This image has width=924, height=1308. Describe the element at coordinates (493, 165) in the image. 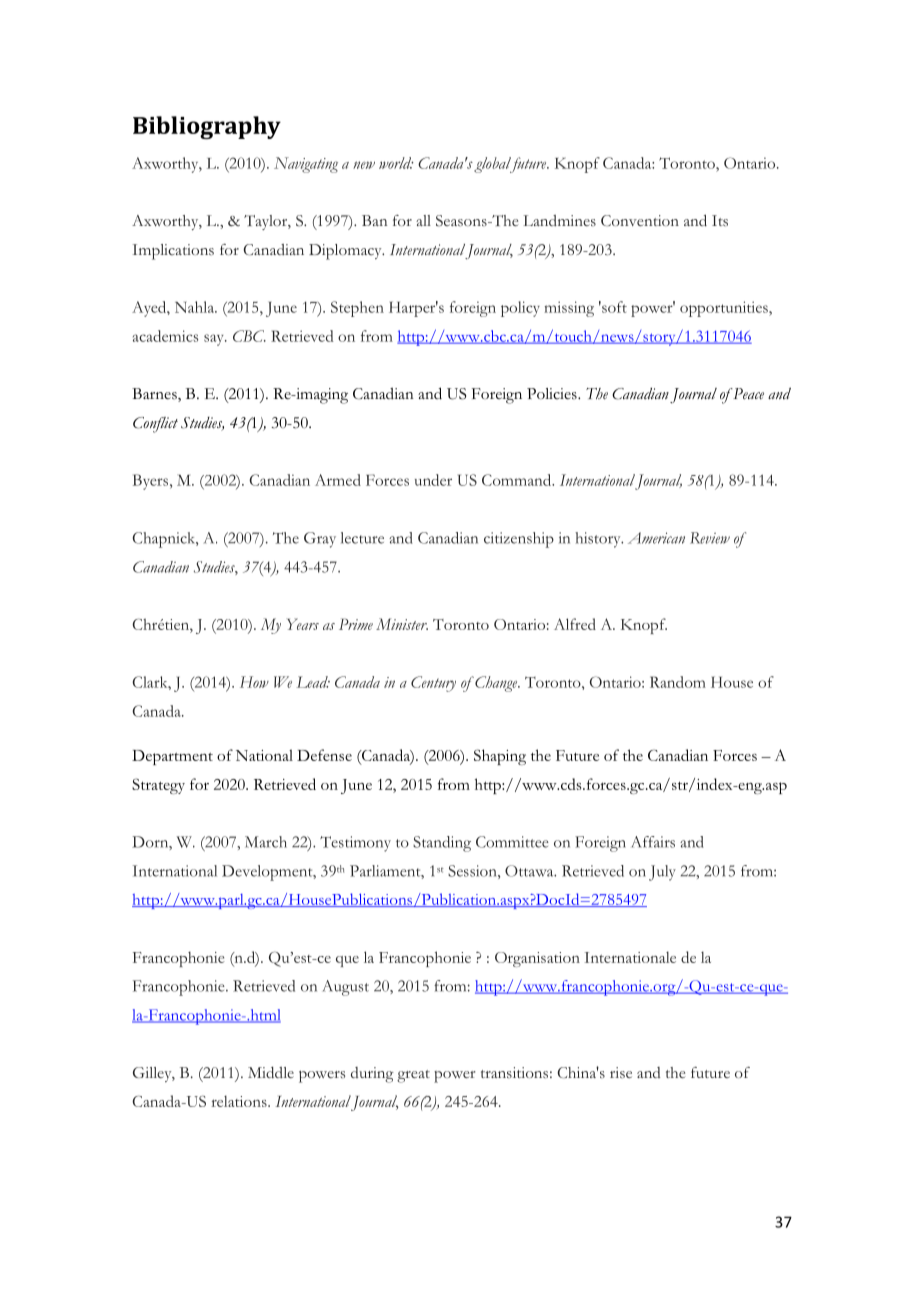

I see `global` at that location.
